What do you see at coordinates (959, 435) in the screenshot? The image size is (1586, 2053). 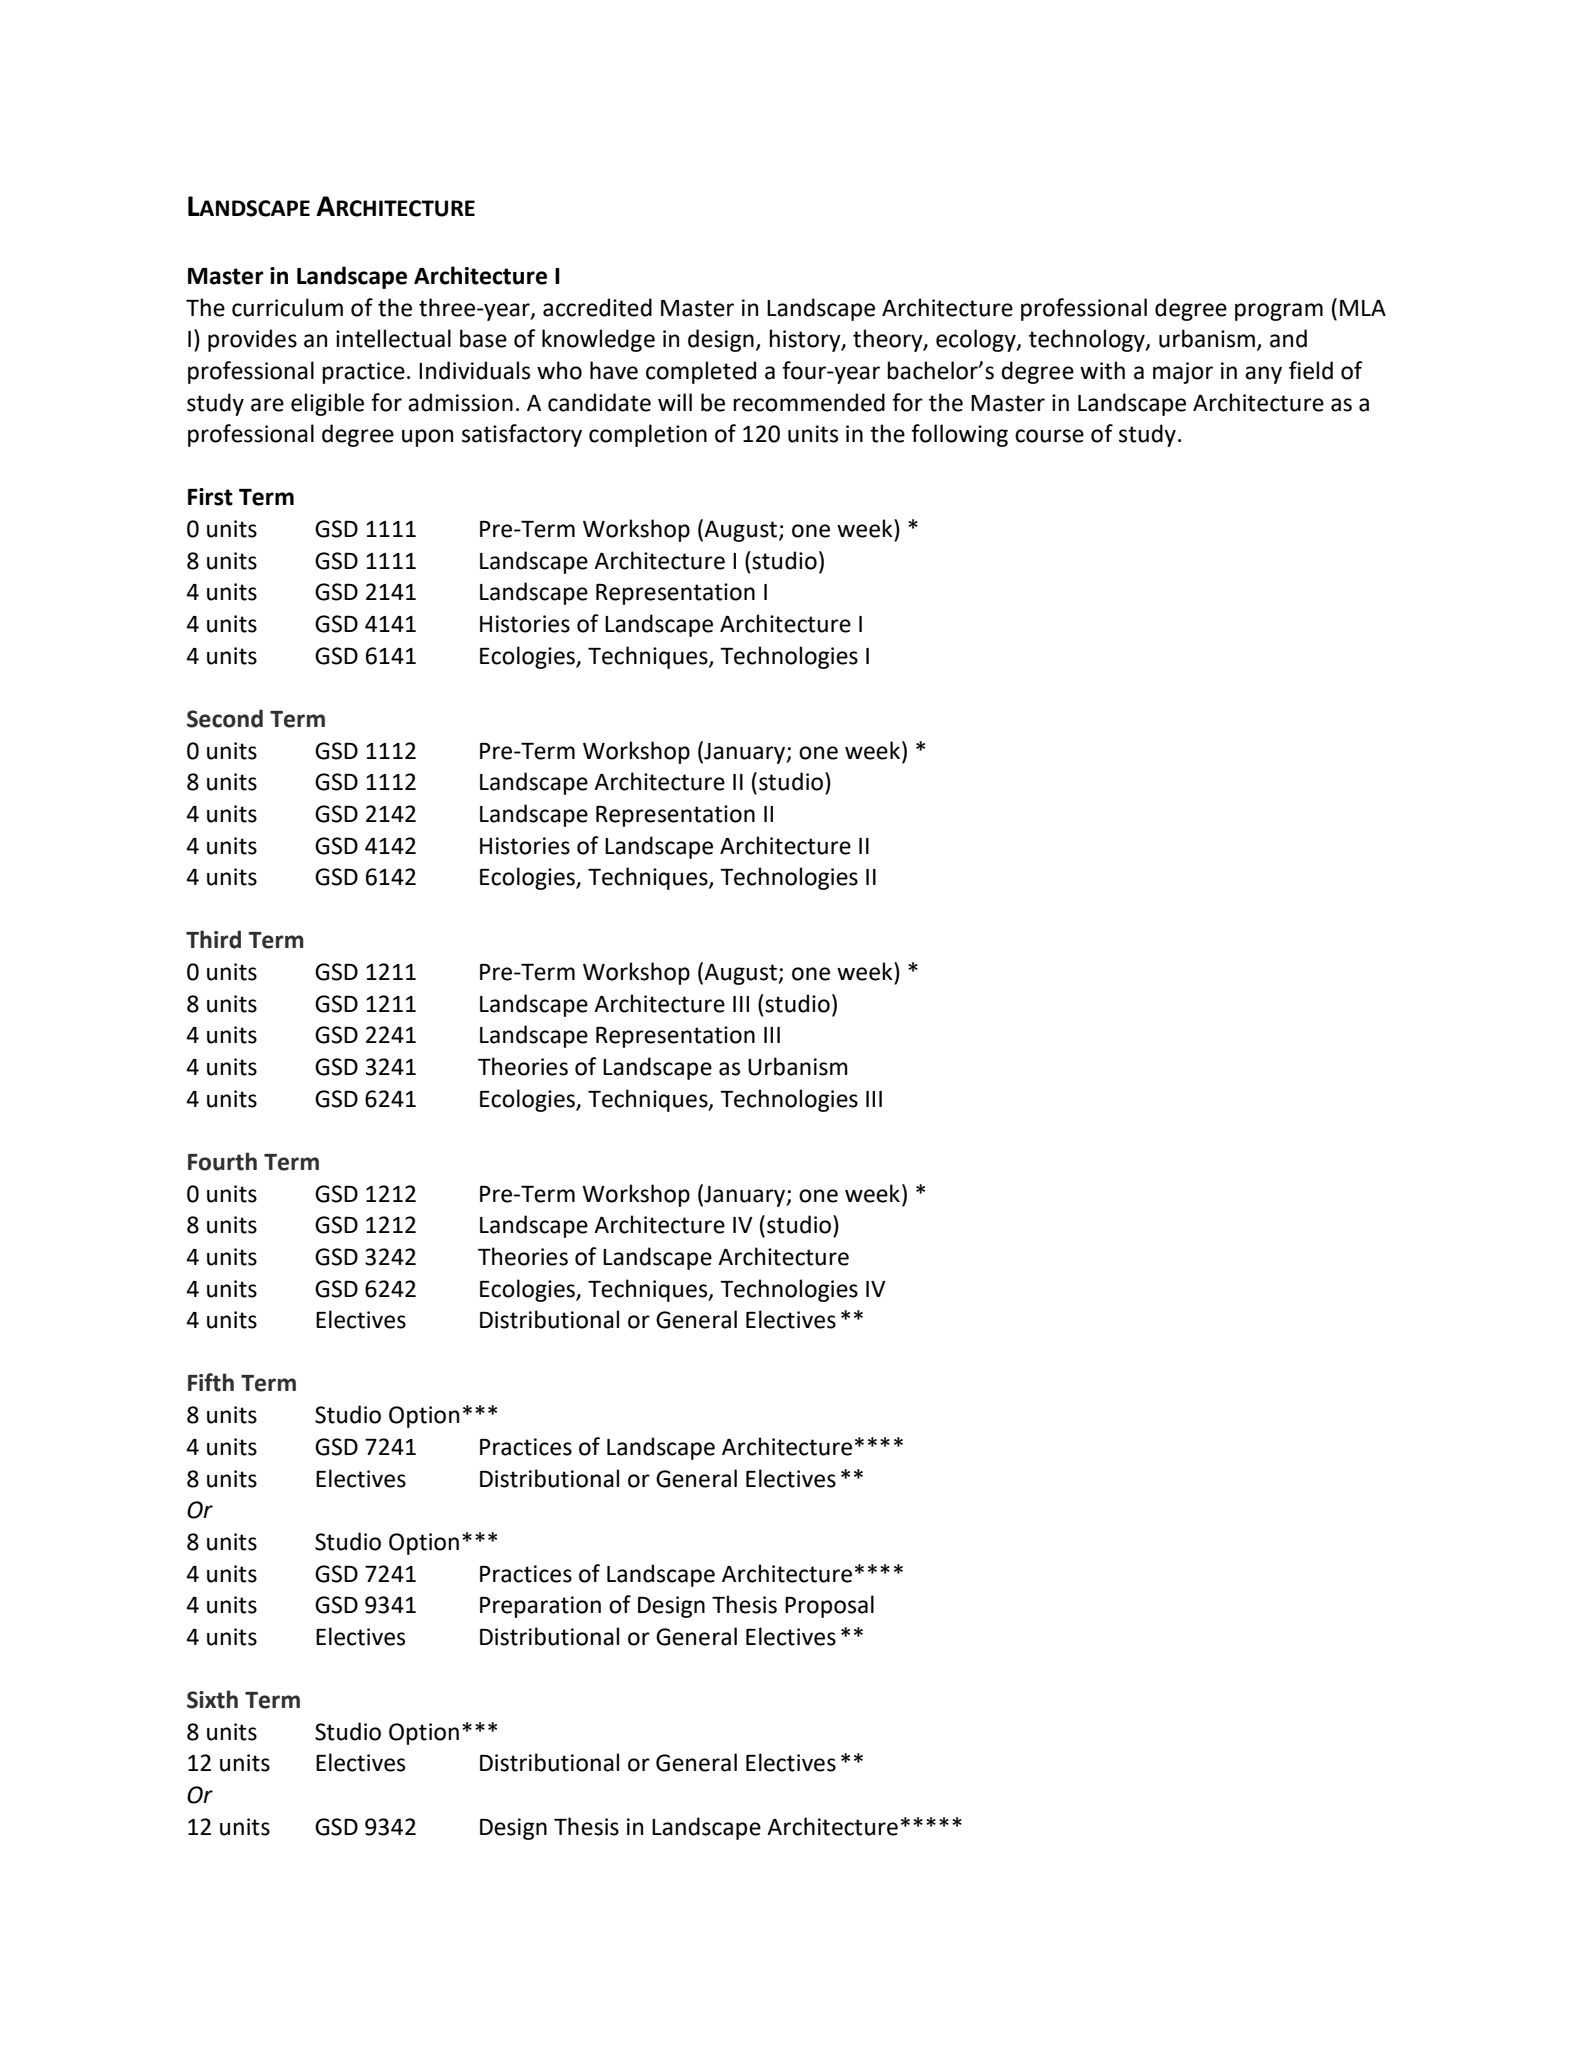 I see `following` at bounding box center [959, 435].
